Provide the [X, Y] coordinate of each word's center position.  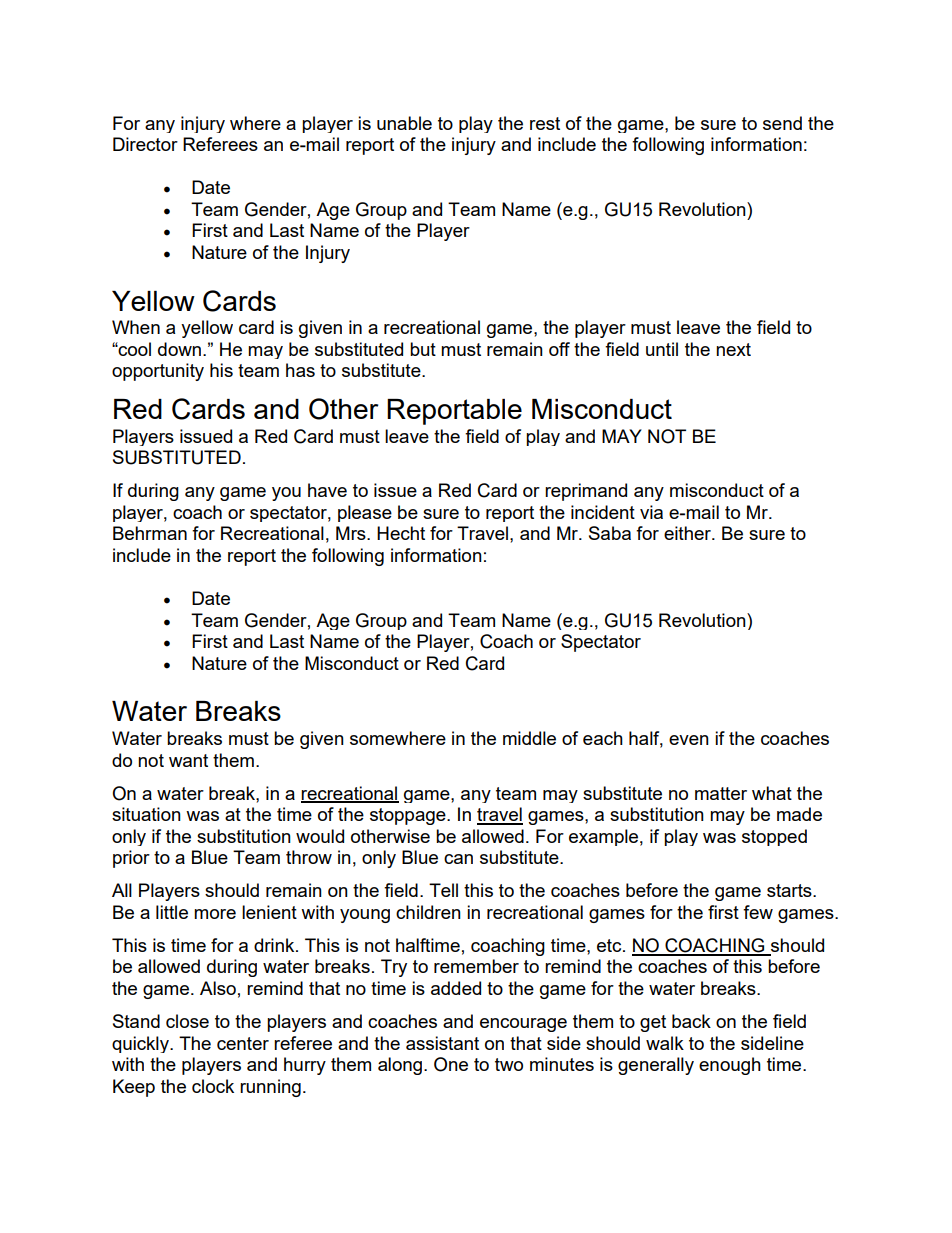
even [689, 740]
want [188, 760]
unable [404, 123]
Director [145, 144]
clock [213, 1086]
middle [529, 738]
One [451, 1064]
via [651, 512]
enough [730, 1066]
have [327, 490]
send [782, 123]
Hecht [401, 533]
